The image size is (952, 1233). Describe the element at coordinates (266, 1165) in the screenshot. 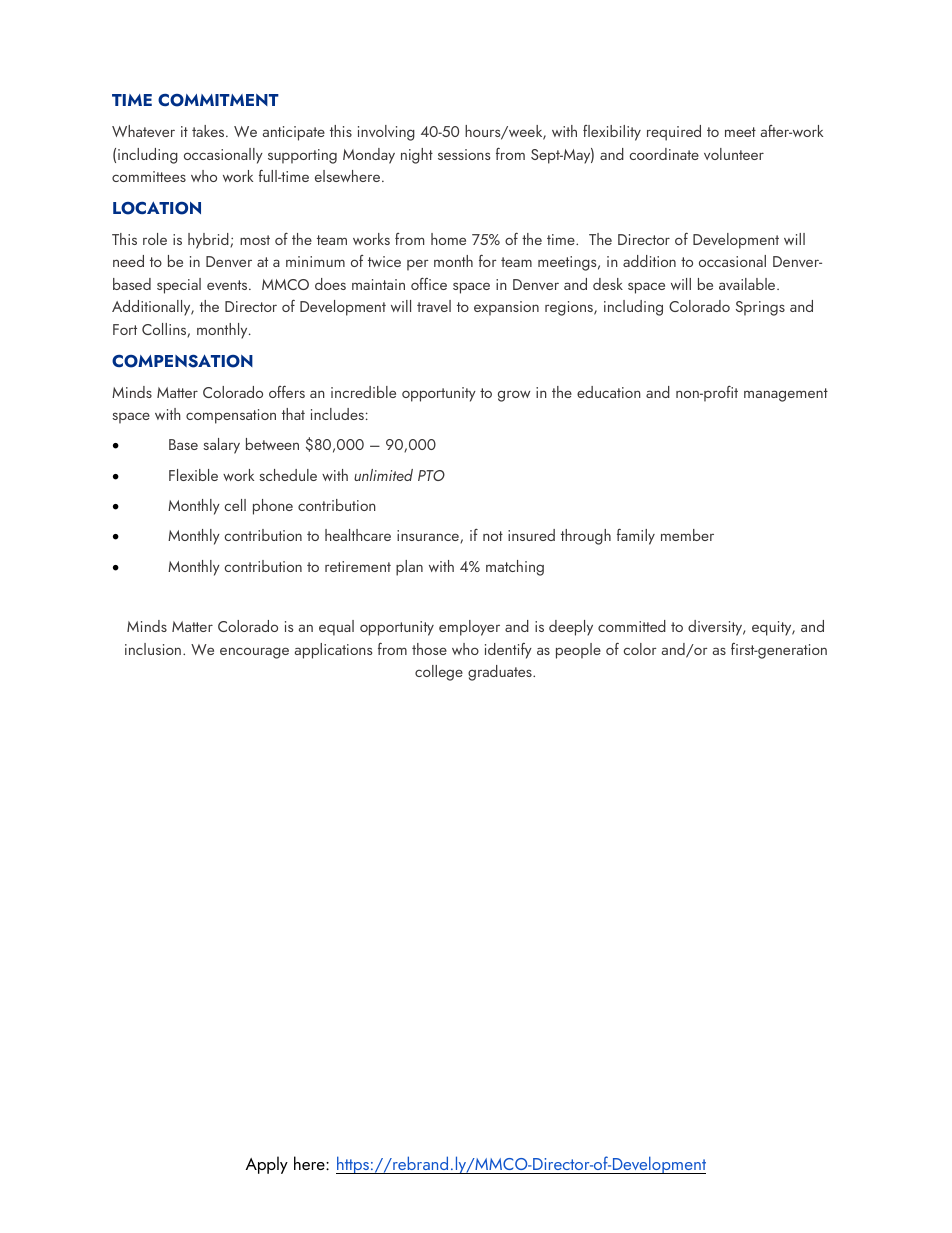

I see `Apply` at that location.
